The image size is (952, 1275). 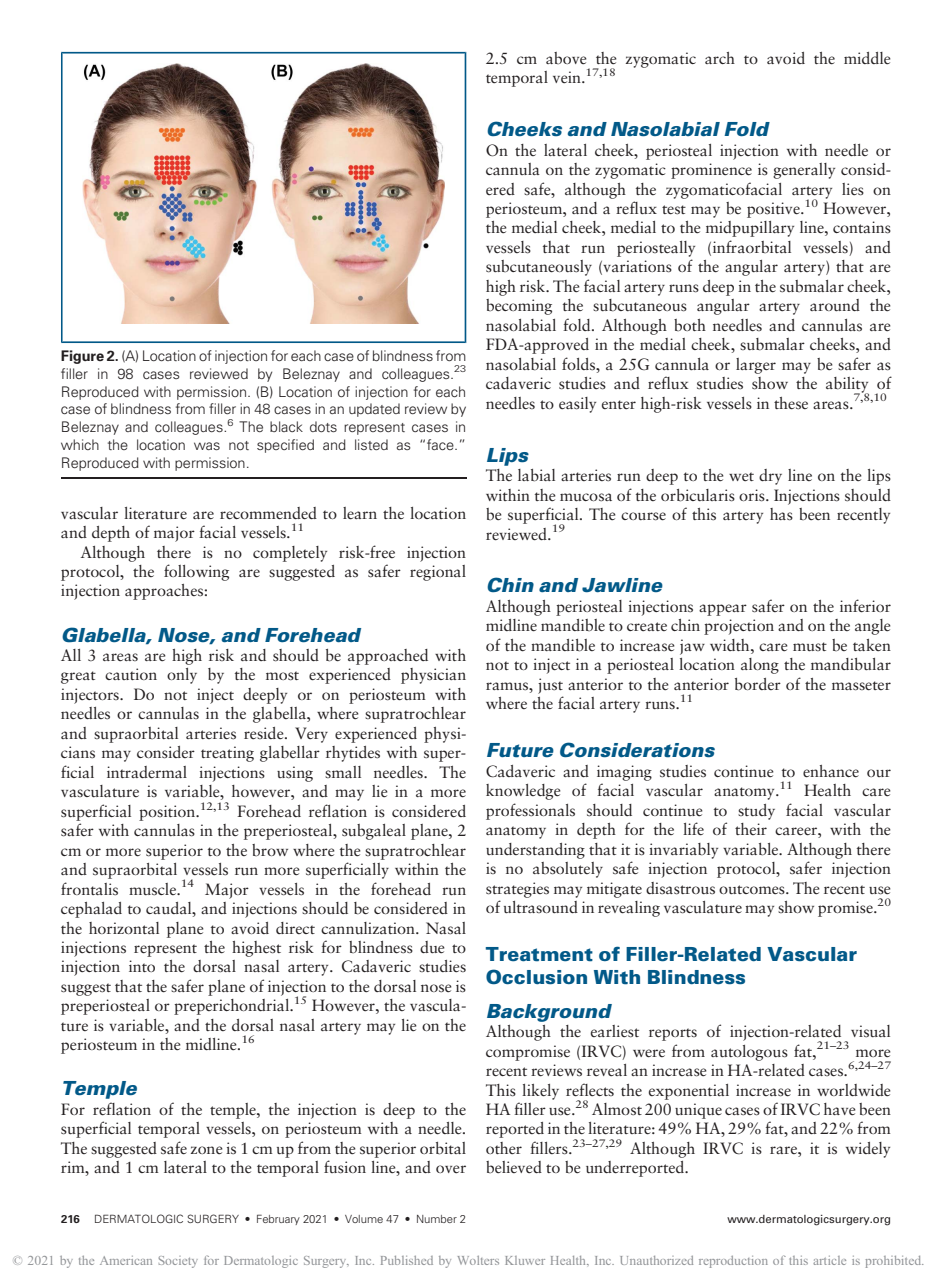 I want to click on Society, so click(x=178, y=1262).
